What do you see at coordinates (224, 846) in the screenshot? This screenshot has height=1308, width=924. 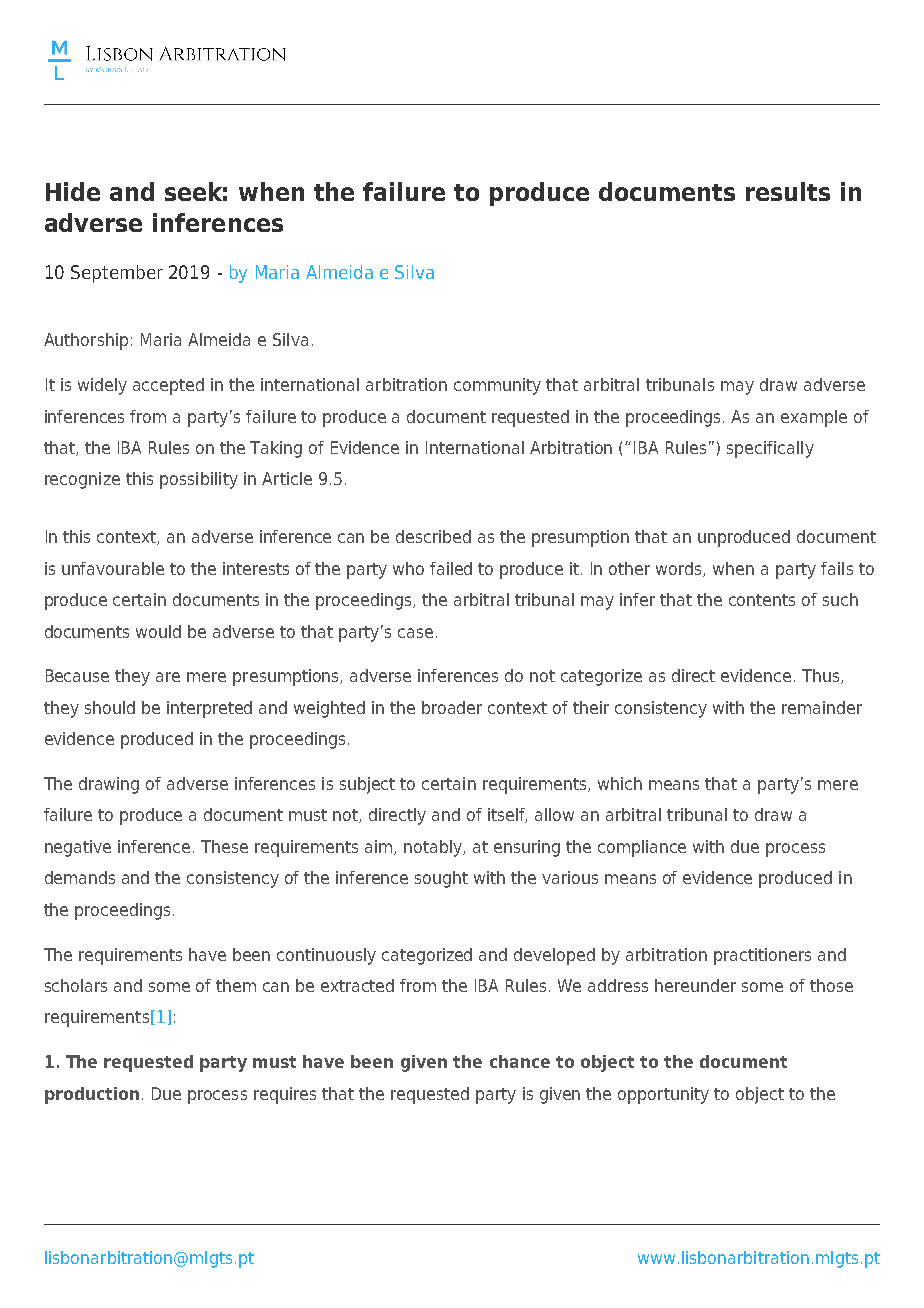 I see `These` at bounding box center [224, 846].
